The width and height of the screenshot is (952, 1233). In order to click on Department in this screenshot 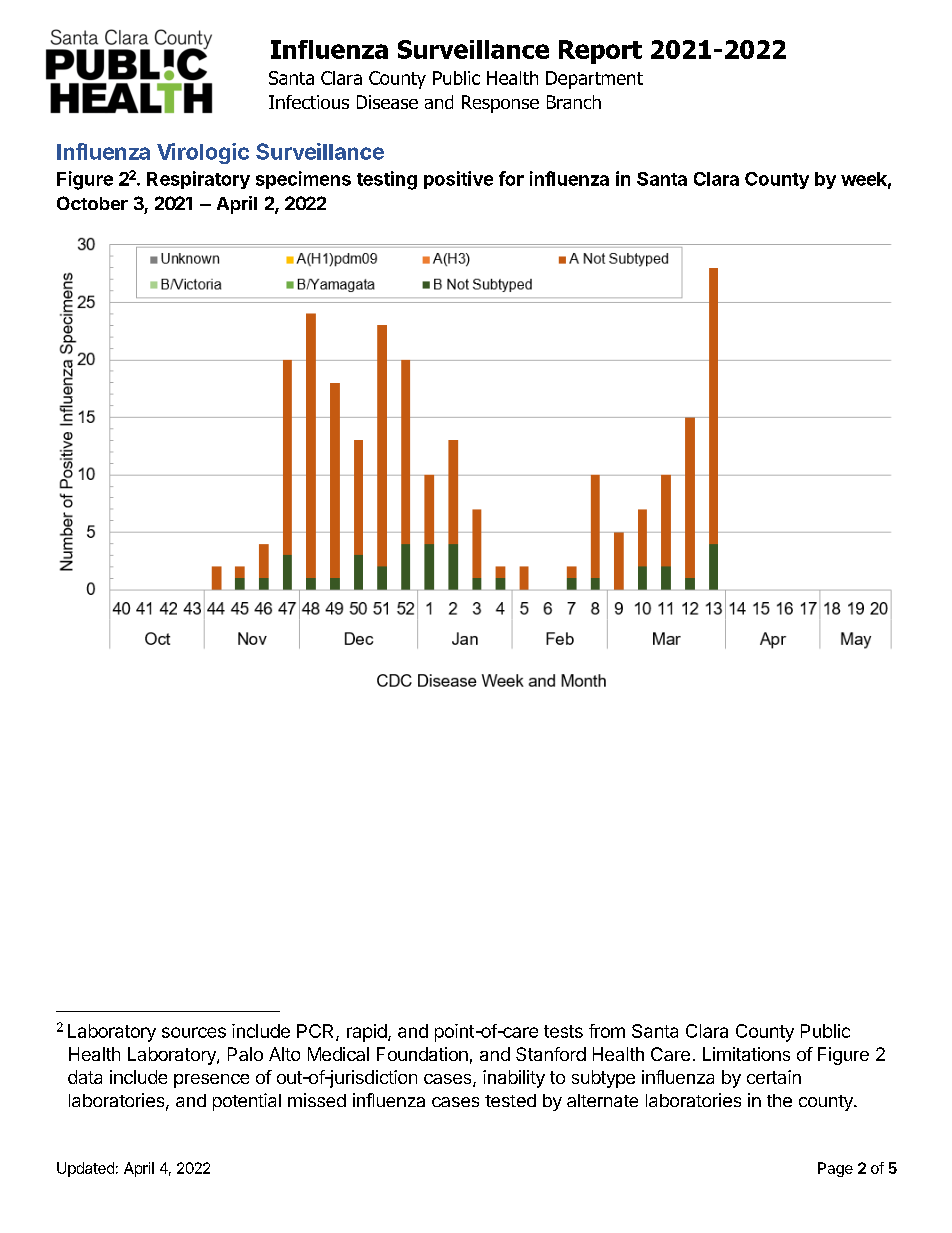, I will do `click(594, 80)`.
